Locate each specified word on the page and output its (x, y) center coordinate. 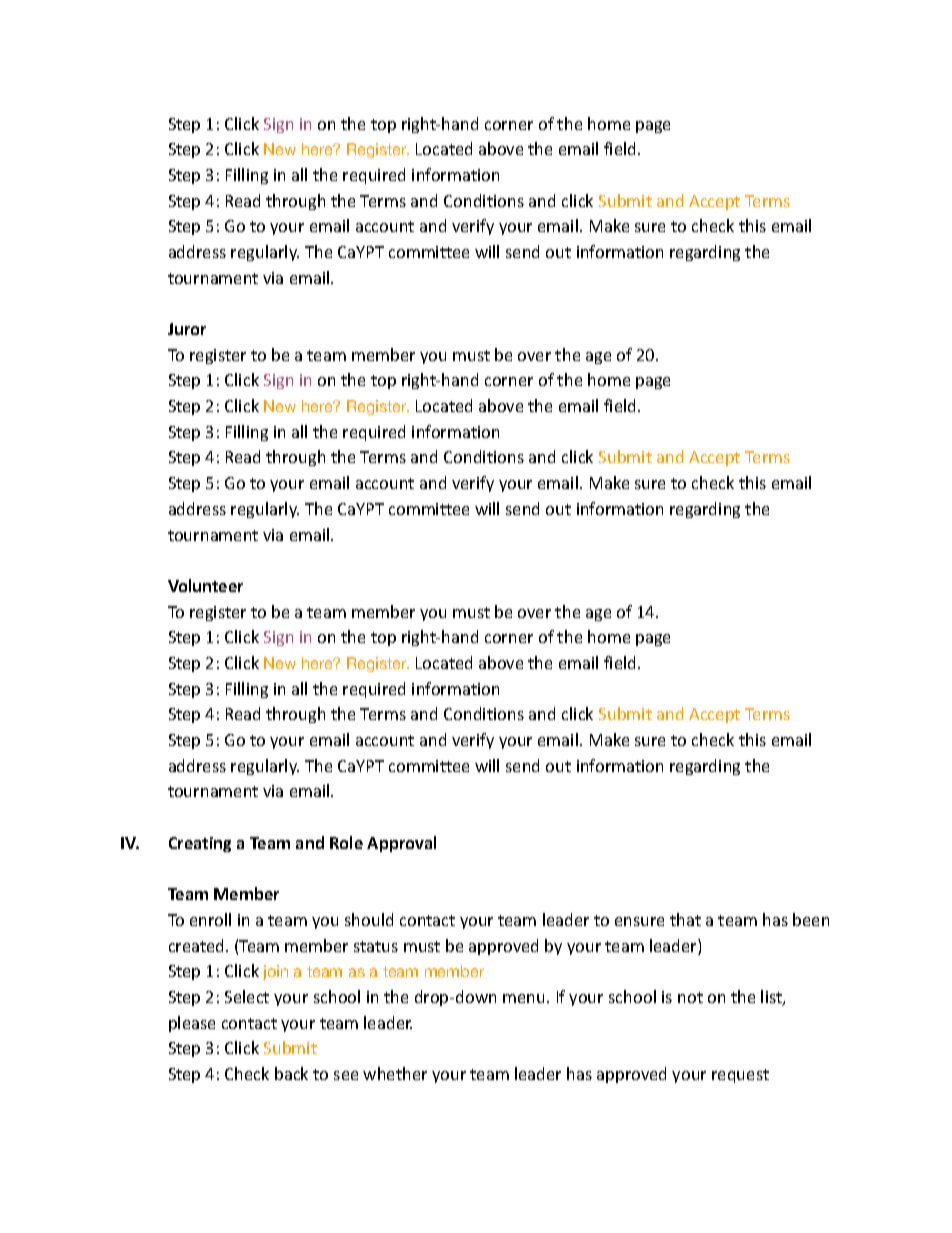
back (291, 1073)
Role (346, 842)
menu (523, 998)
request (740, 1076)
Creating (200, 844)
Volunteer (205, 585)
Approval (401, 844)
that (685, 919)
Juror (187, 329)
